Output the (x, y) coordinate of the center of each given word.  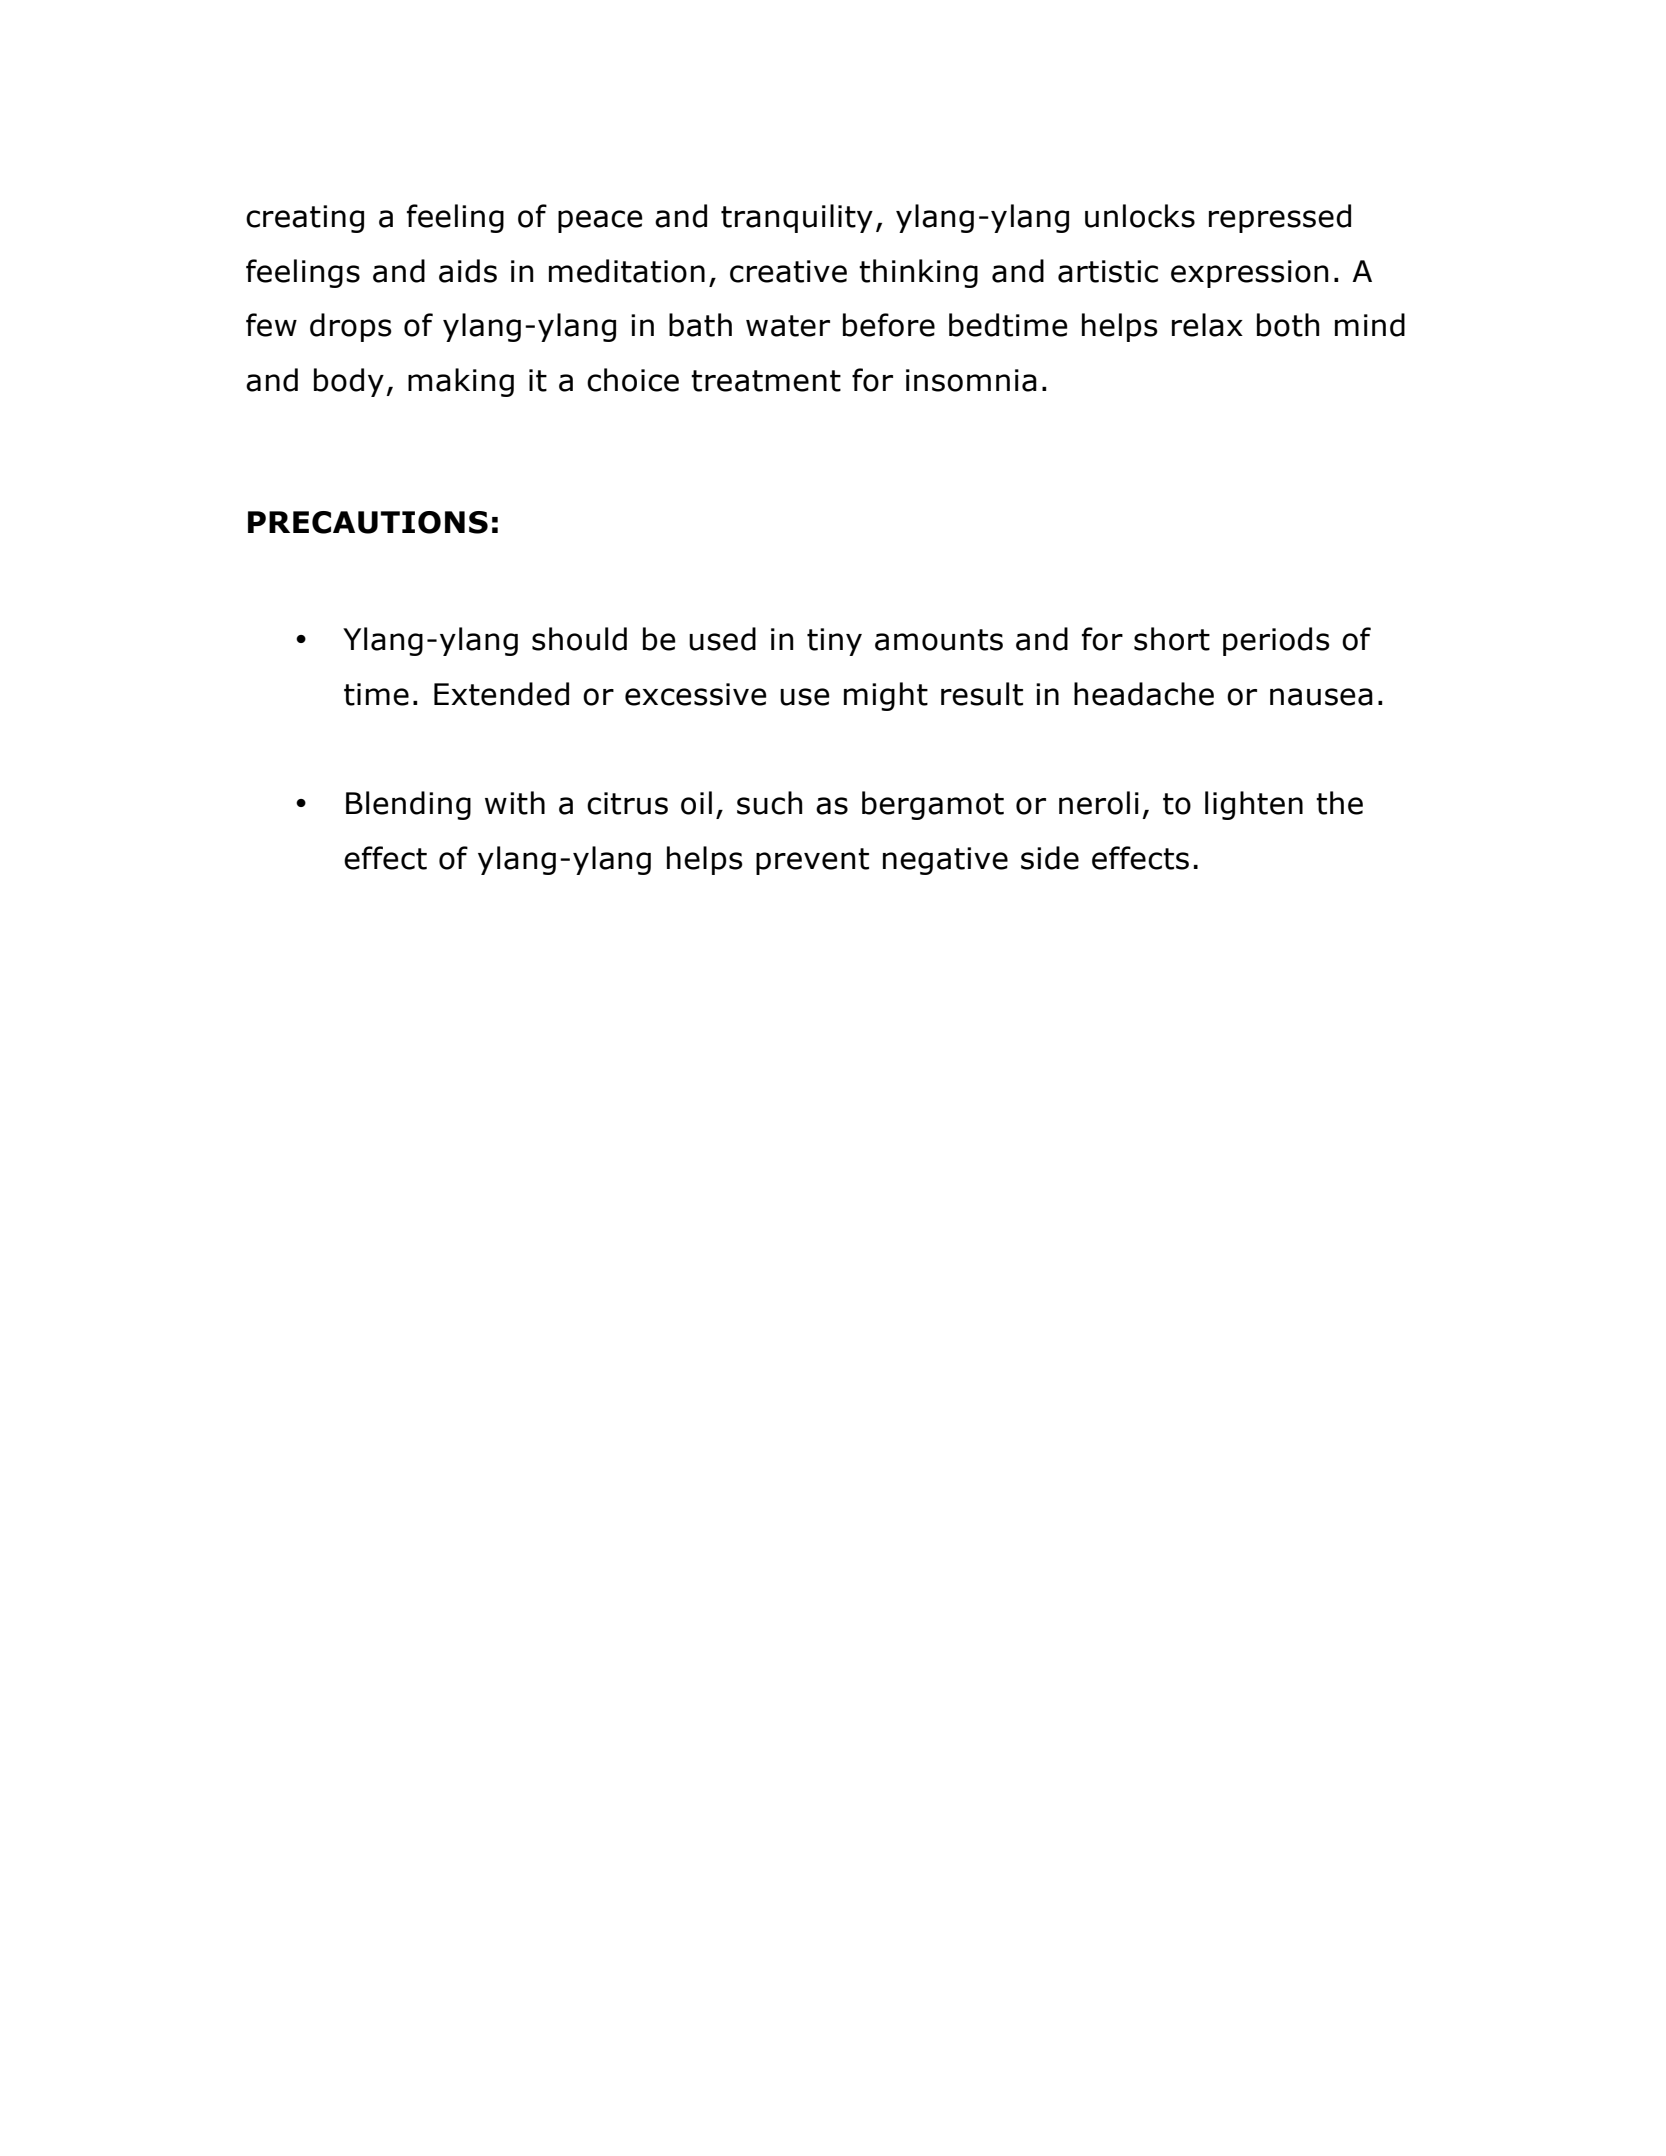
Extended (501, 694)
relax (1207, 325)
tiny (834, 642)
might (886, 696)
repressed (1280, 218)
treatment (766, 381)
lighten (1254, 805)
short (1172, 639)
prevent (812, 861)
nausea (1321, 697)
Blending (408, 805)
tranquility (797, 218)
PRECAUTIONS (368, 522)
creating (305, 219)
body (349, 382)
